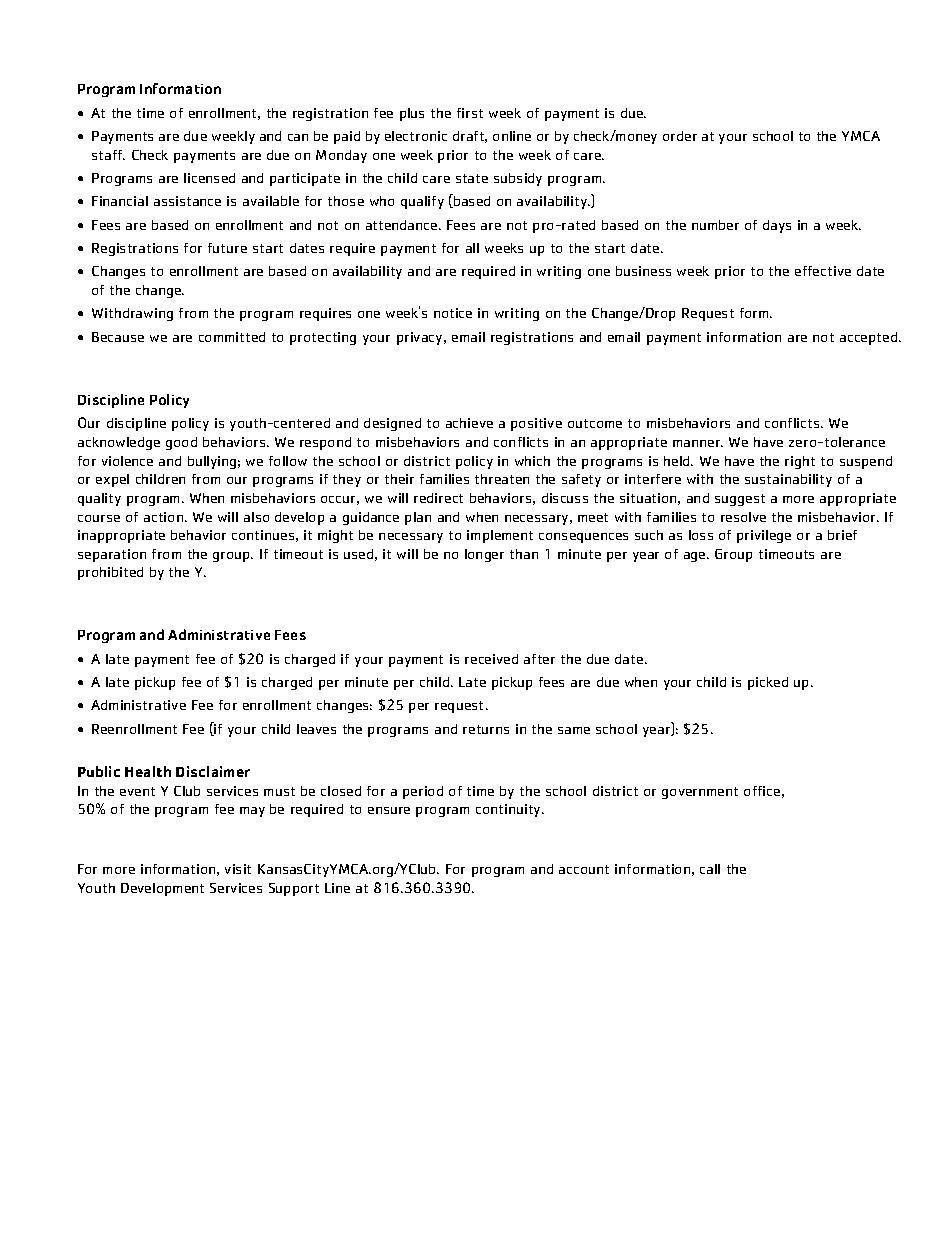  What do you see at coordinates (181, 443) in the screenshot?
I see `good` at bounding box center [181, 443].
